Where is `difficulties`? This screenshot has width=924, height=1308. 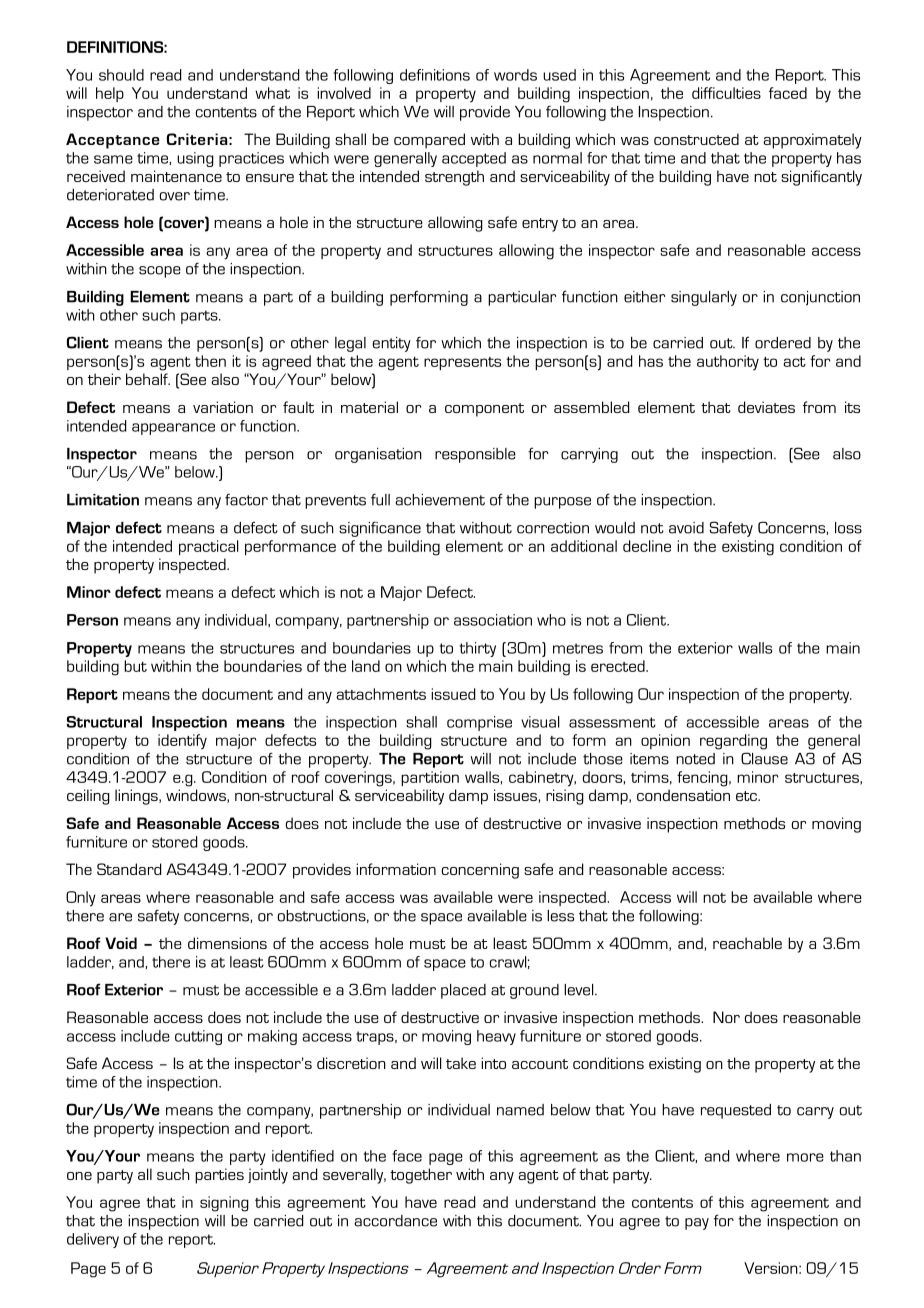
difficulties is located at coordinates (726, 93).
